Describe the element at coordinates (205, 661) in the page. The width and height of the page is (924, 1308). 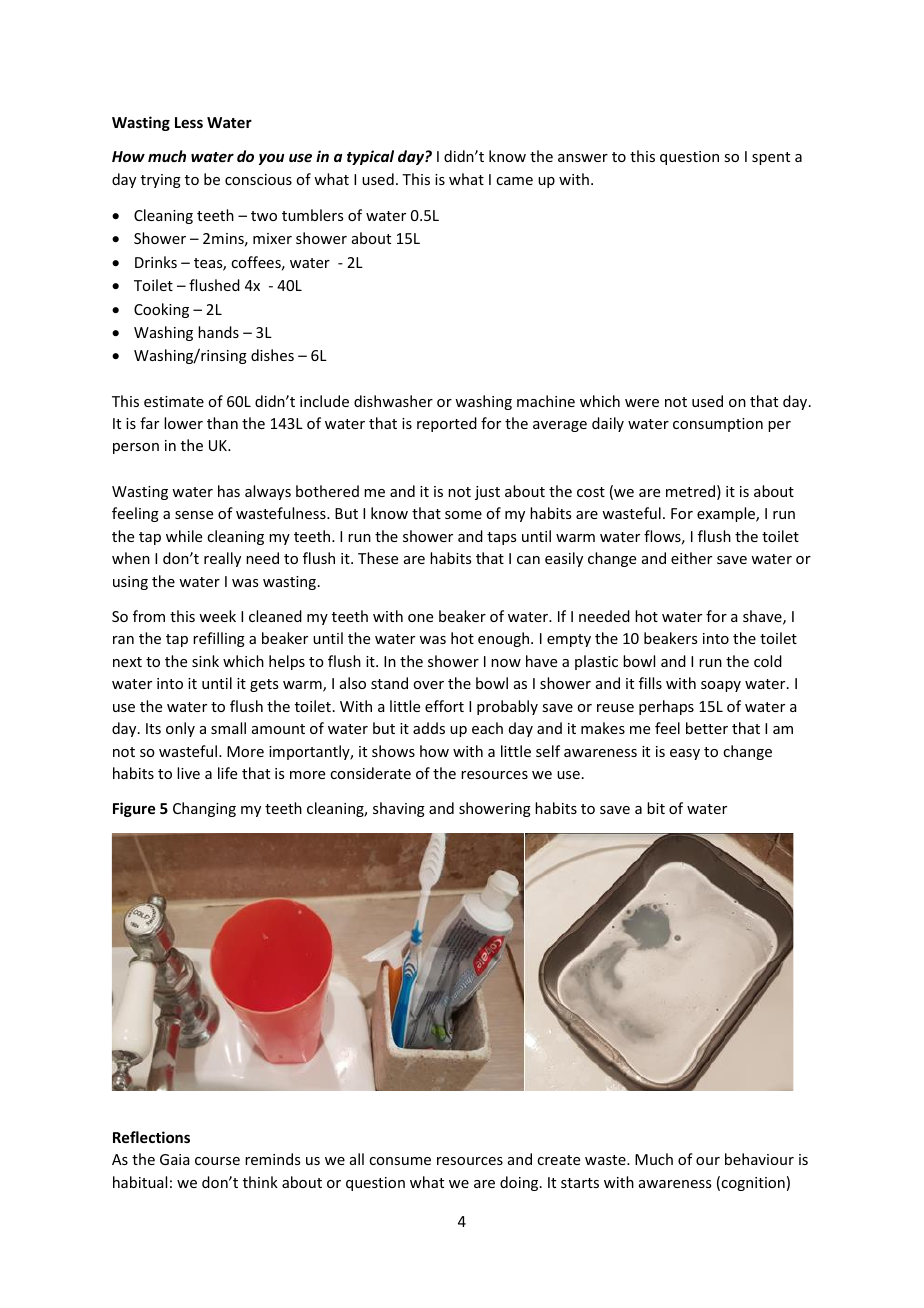
I see `sink` at that location.
